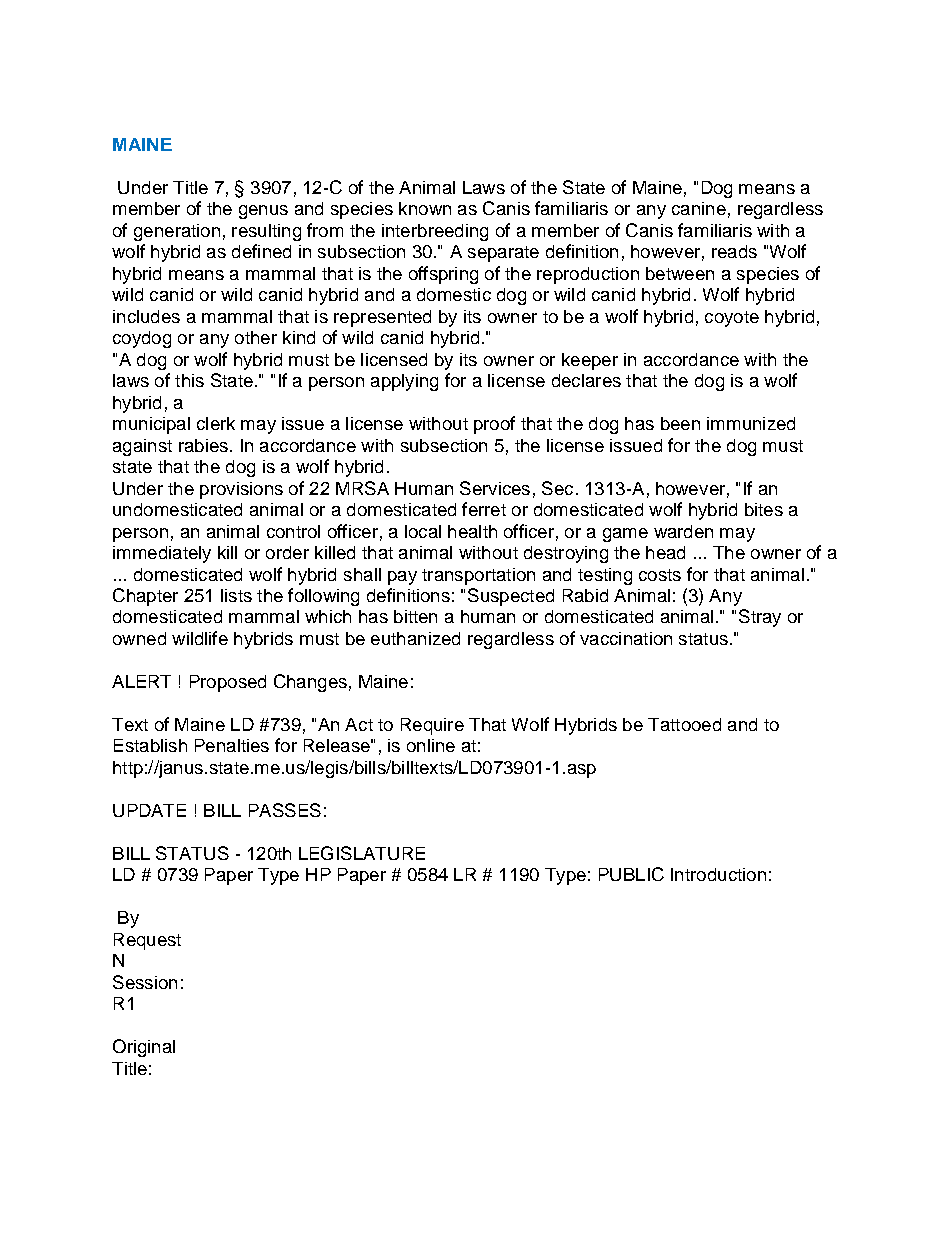  Describe the element at coordinates (699, 208) in the screenshot. I see `canine` at that location.
